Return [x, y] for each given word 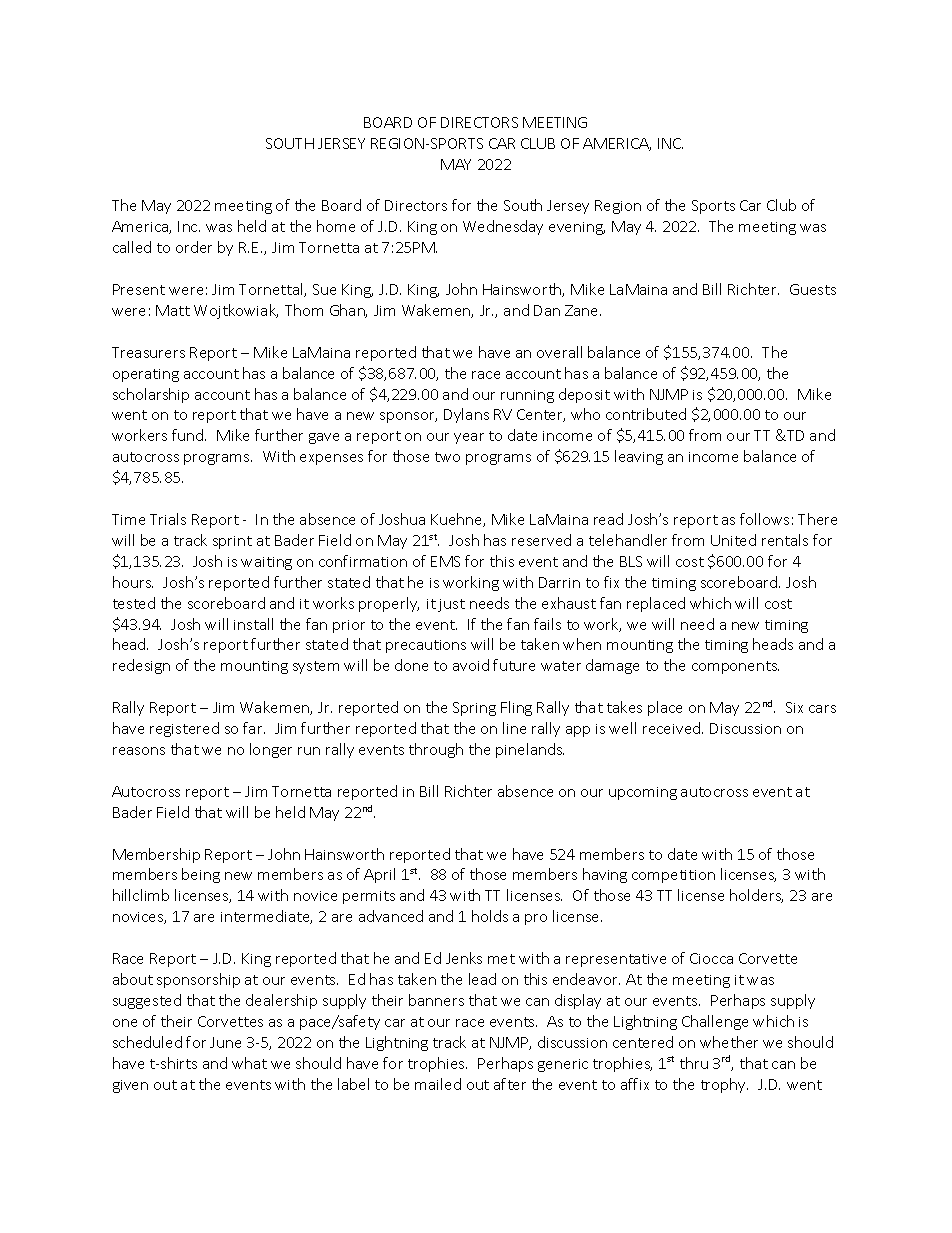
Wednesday [503, 227]
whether [729, 1042]
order [194, 247]
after [510, 1084]
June [225, 1042]
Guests [813, 289]
